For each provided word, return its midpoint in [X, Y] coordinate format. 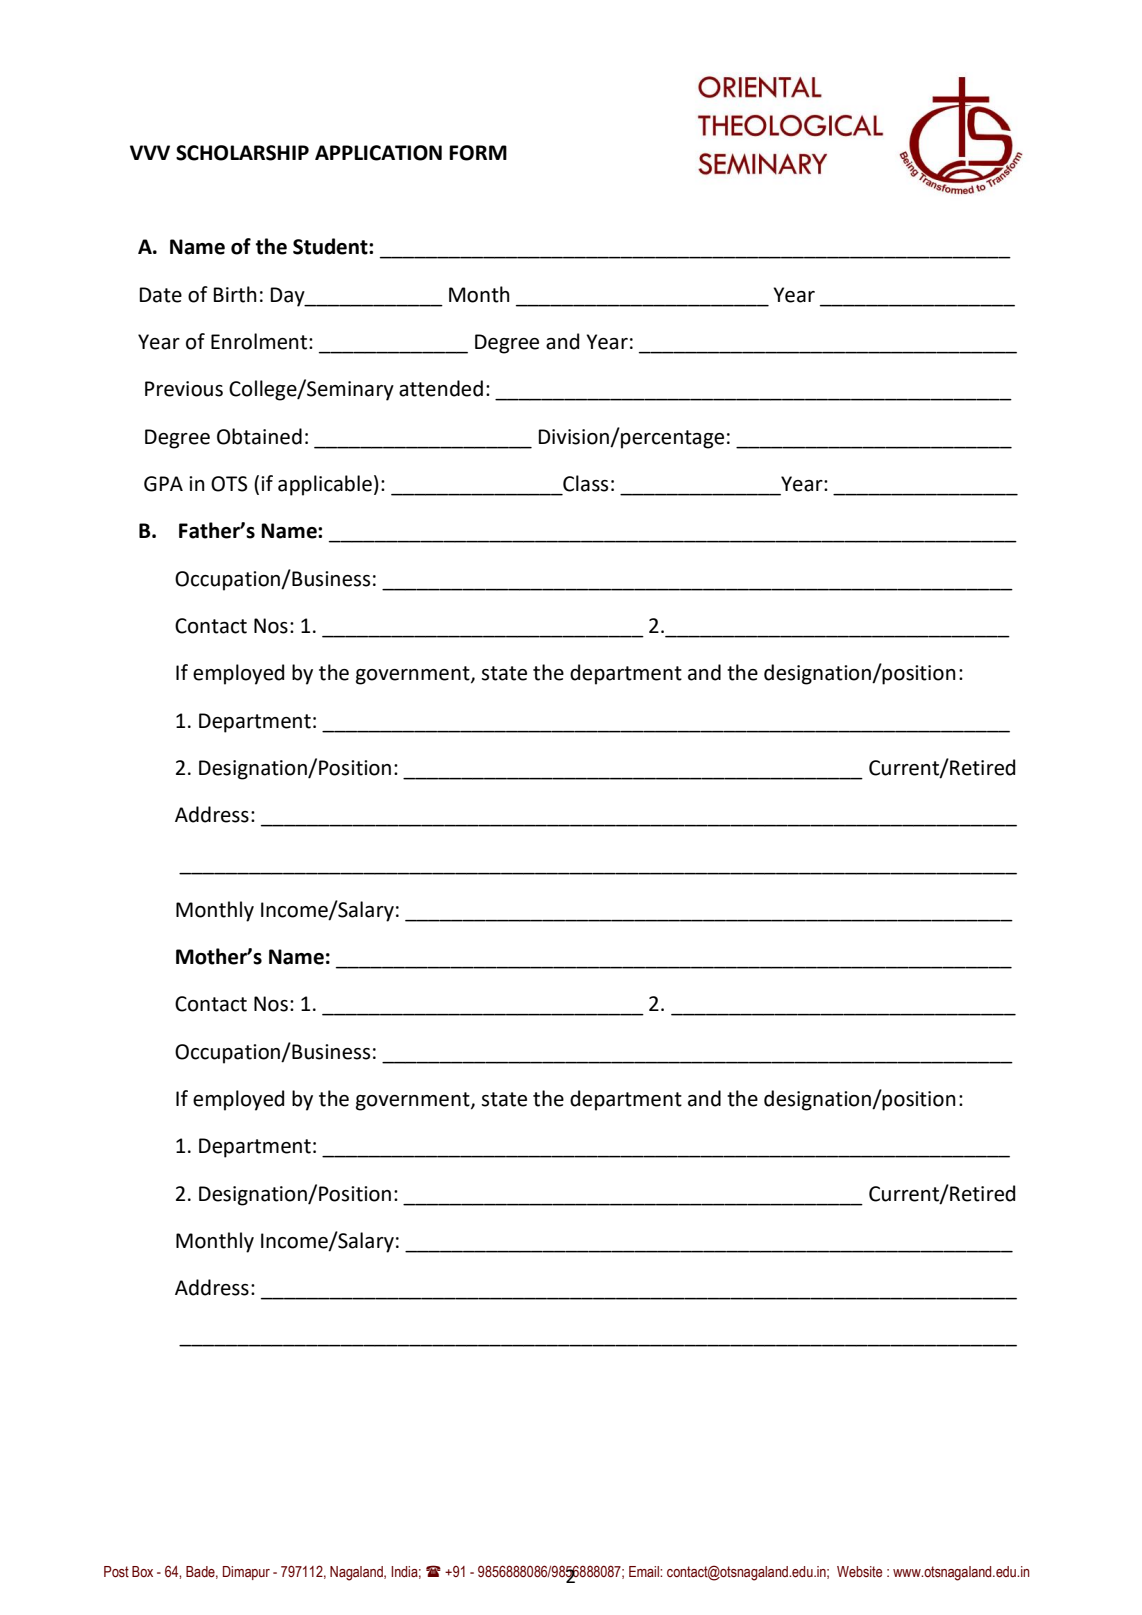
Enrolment [260, 341]
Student [331, 246]
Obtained [259, 436]
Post [116, 1572]
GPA [163, 484]
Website [859, 1572]
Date [161, 295]
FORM [478, 153]
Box [142, 1571]
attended [441, 388]
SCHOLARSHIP [242, 153]
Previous [184, 389]
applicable [325, 485]
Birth [235, 294]
